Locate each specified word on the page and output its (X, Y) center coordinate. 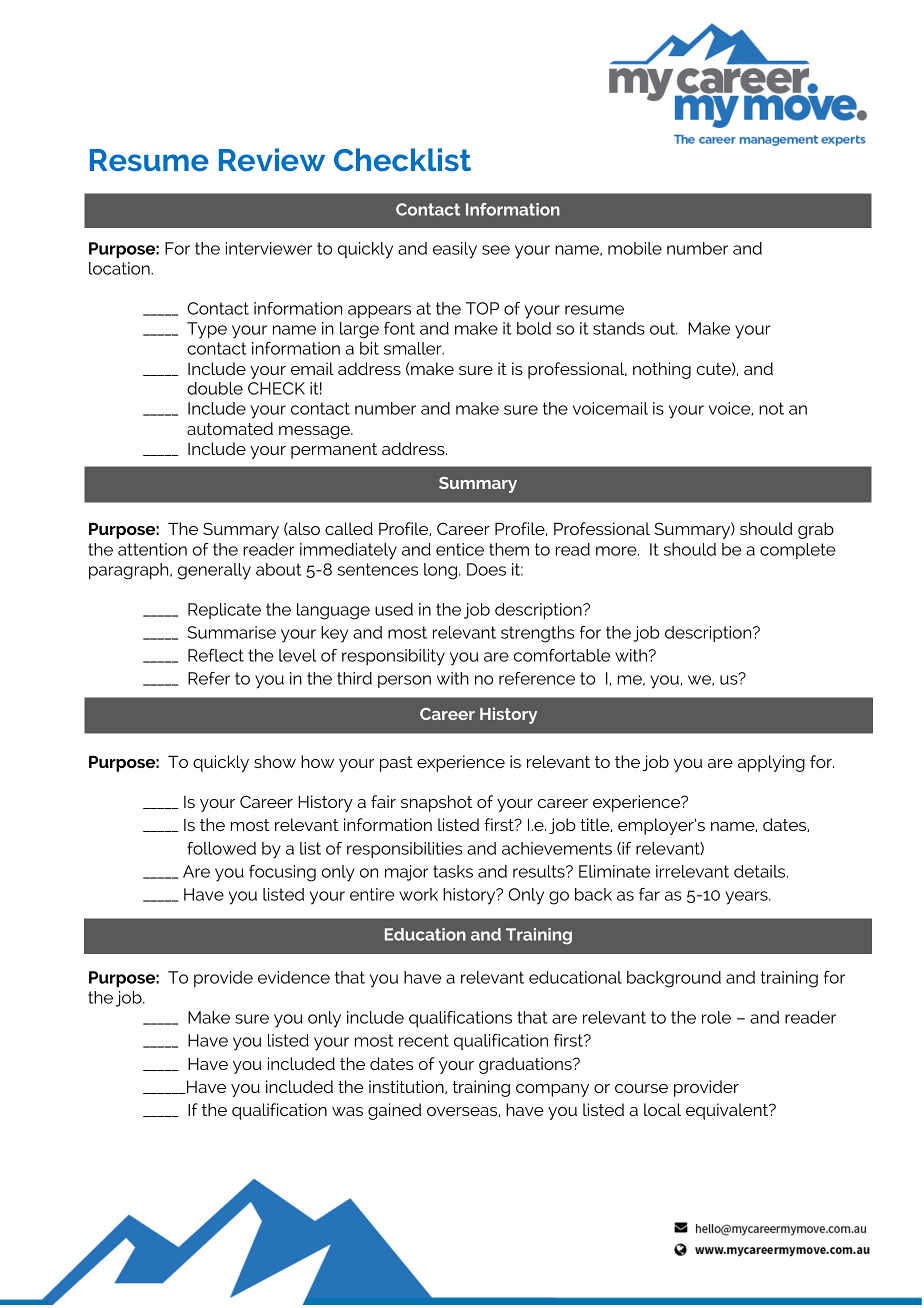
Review (272, 159)
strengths (537, 634)
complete (798, 551)
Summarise (232, 632)
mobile (635, 248)
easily (455, 250)
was (347, 1111)
